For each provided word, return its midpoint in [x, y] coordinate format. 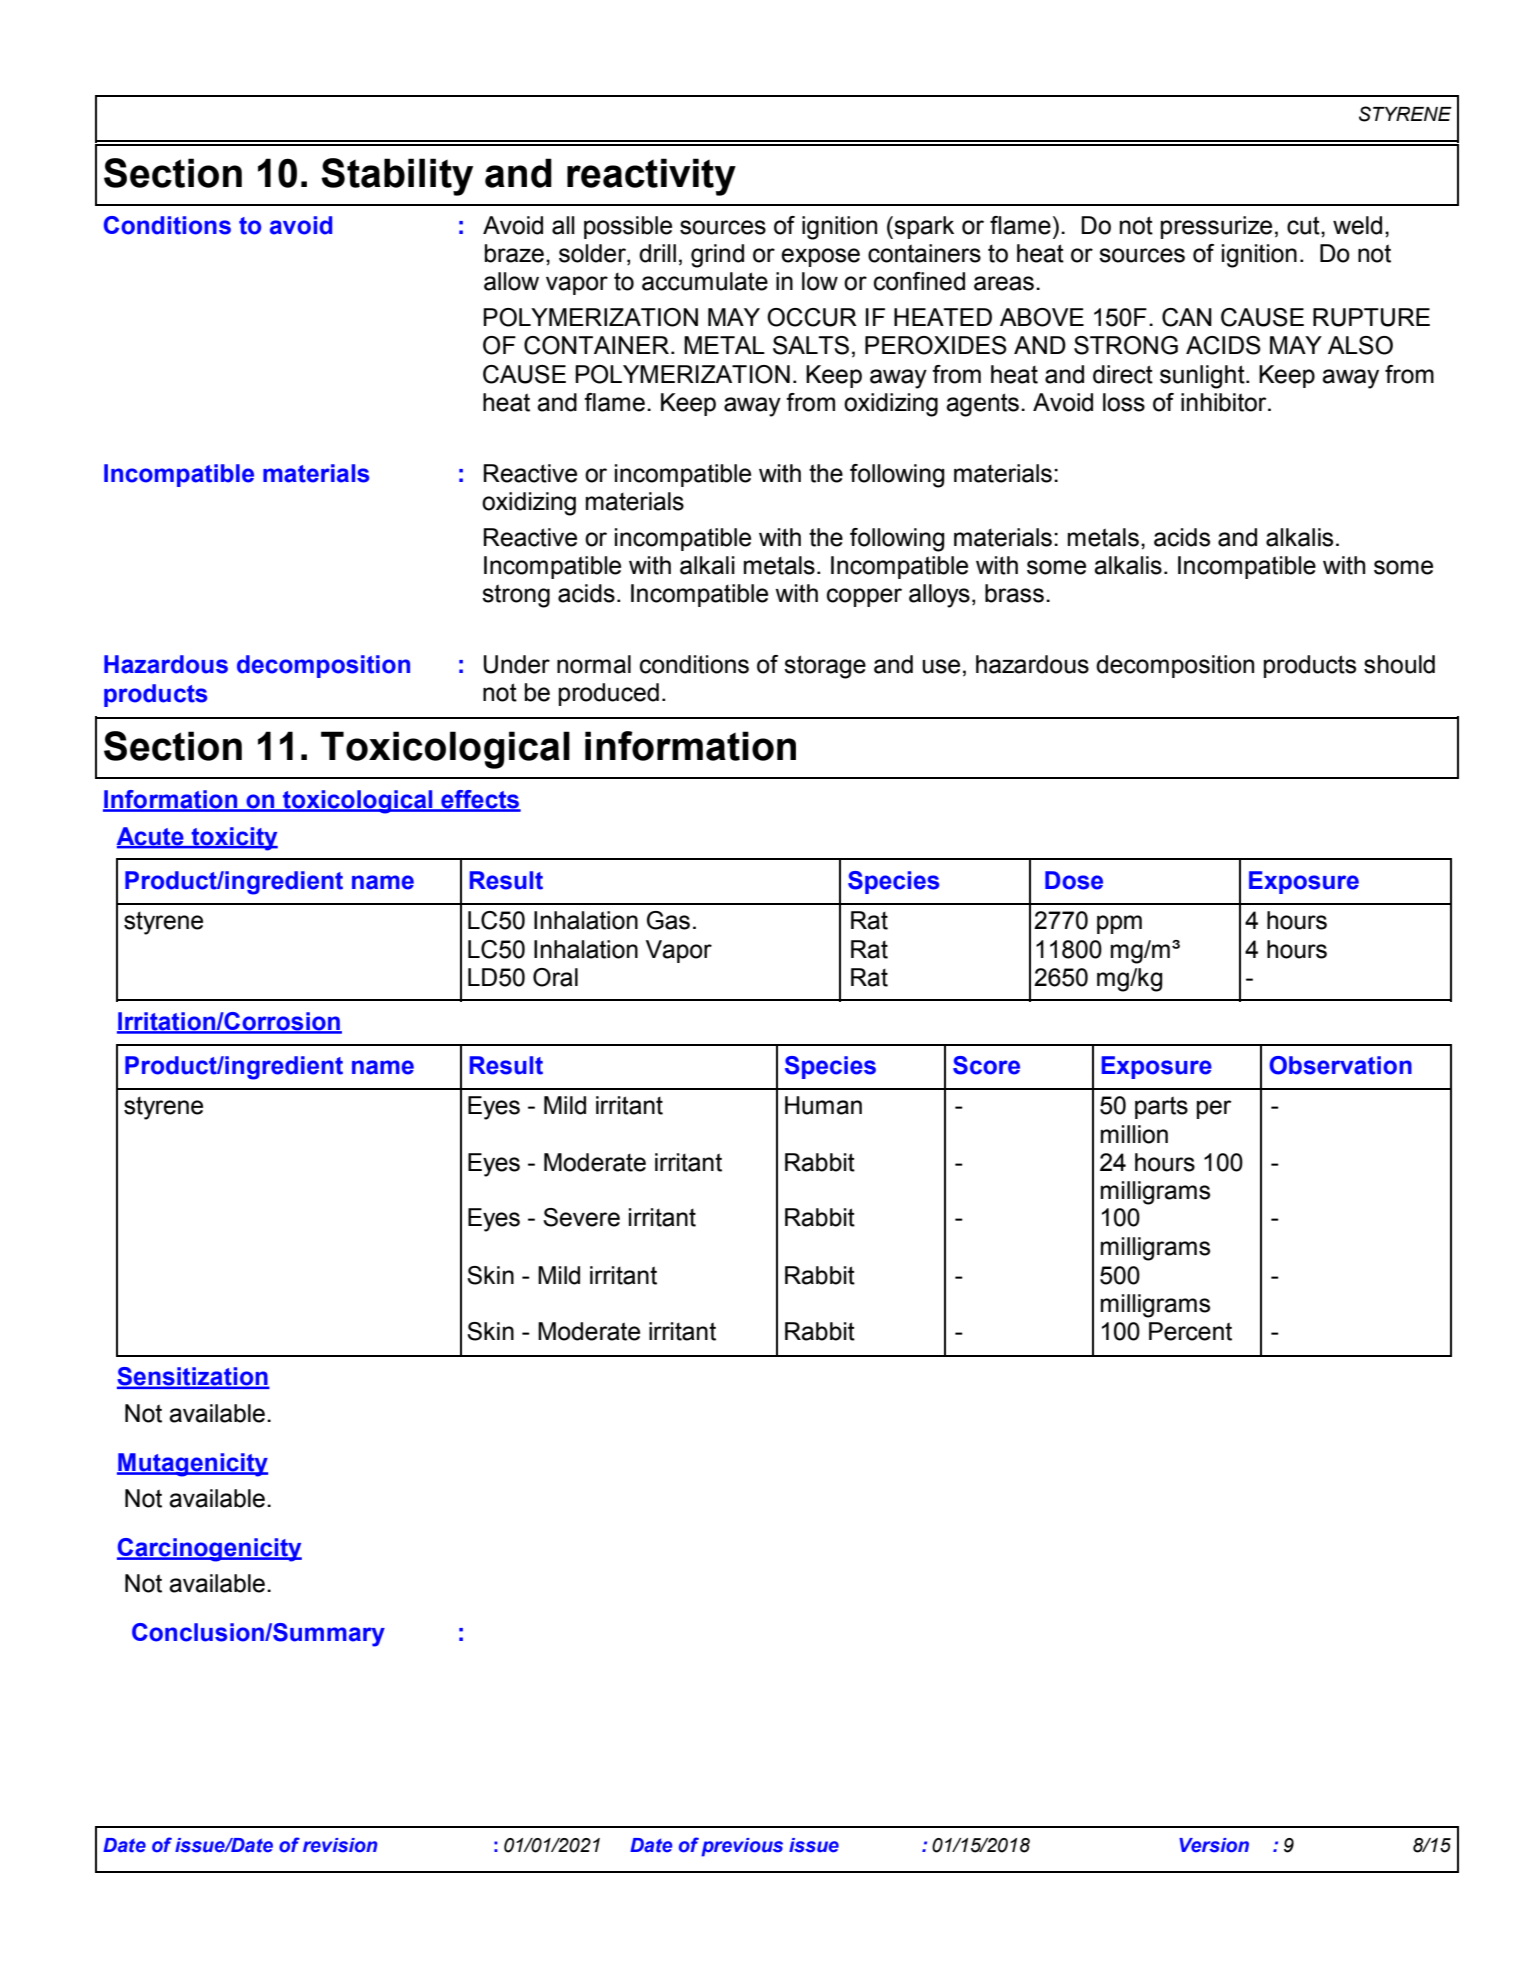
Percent [1190, 1331]
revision [340, 1845]
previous [742, 1847]
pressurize [1216, 227]
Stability [397, 177]
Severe [581, 1217]
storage [825, 667]
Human [823, 1105]
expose [820, 257]
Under [517, 664]
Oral [555, 977]
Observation [1340, 1065]
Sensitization [193, 1377]
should [1399, 664]
